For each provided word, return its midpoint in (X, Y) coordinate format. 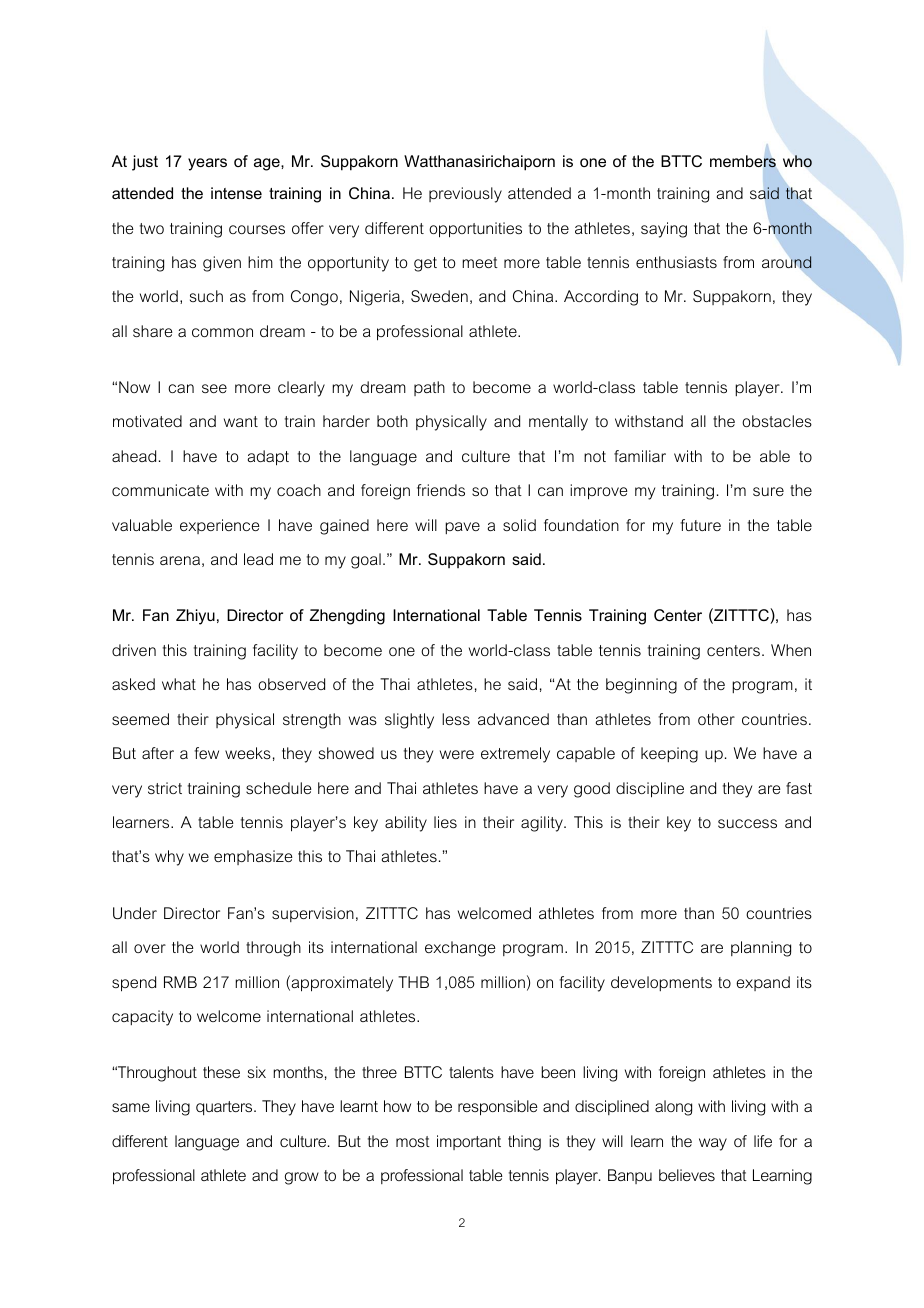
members (743, 161)
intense (236, 193)
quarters (225, 1108)
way (713, 1144)
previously (465, 195)
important (469, 1142)
